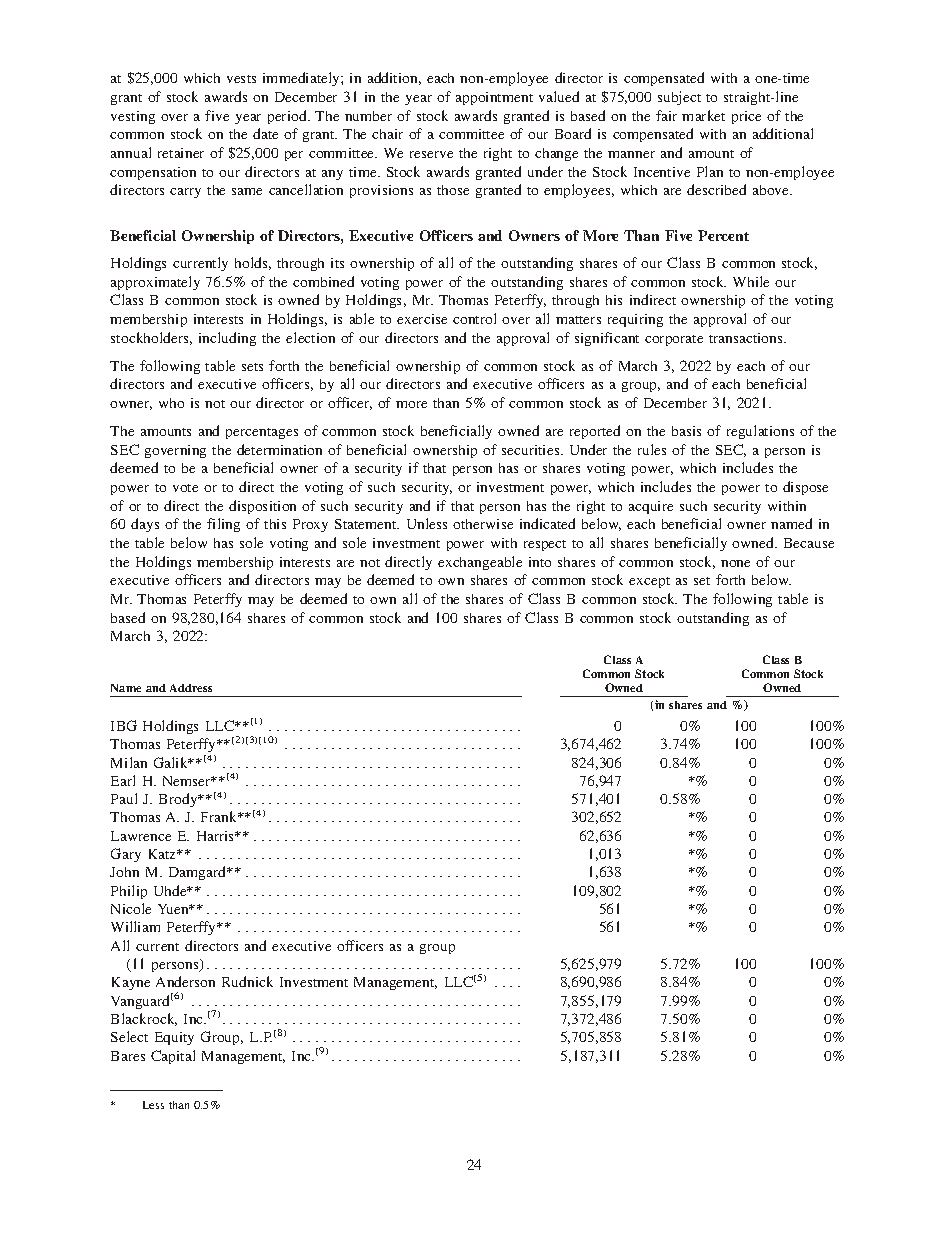 Image resolution: width=952 pixels, height=1233 pixels. Describe the element at coordinates (173, 1057) in the screenshot. I see `Capital` at that location.
